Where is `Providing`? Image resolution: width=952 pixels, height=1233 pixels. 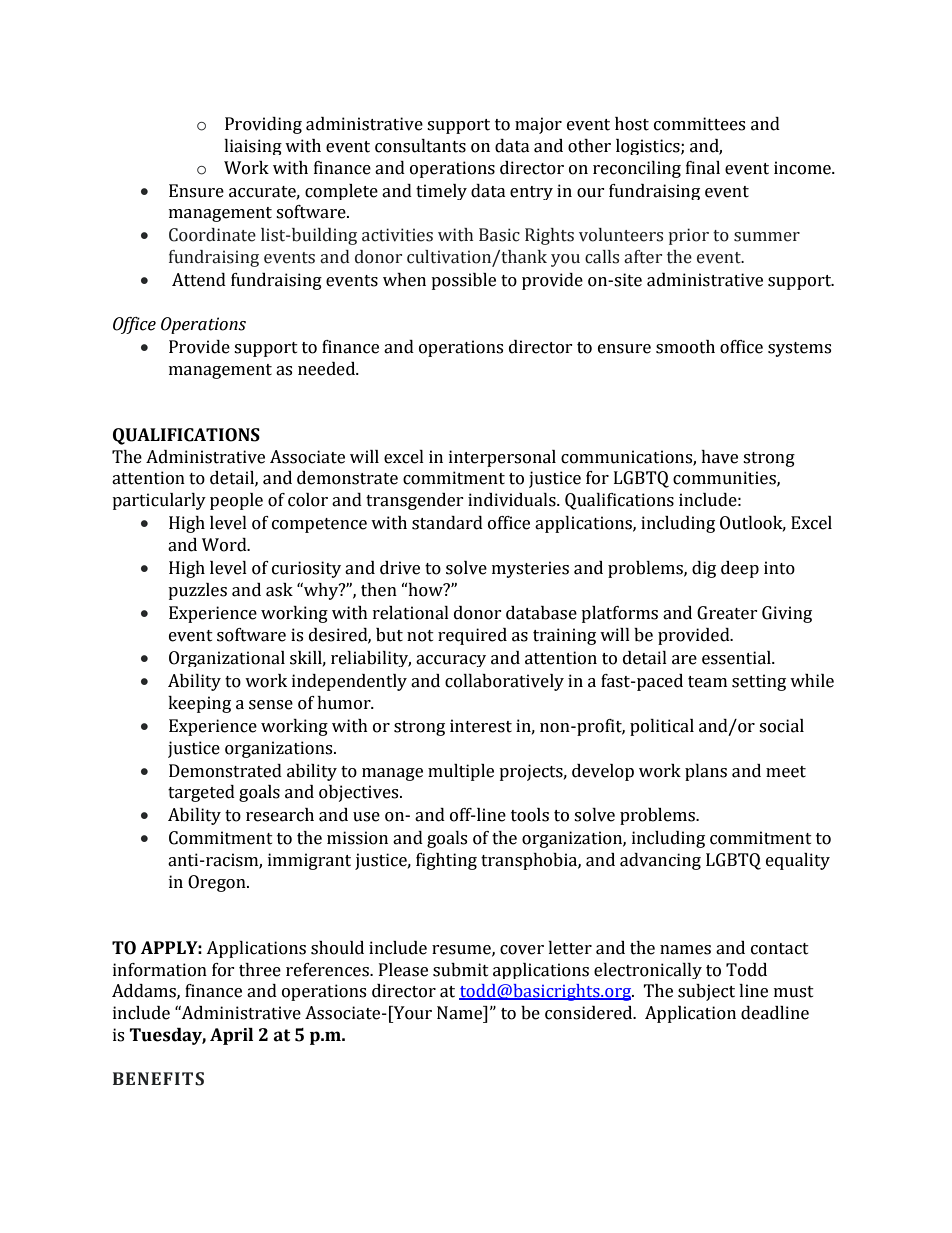 Providing is located at coordinates (263, 125).
